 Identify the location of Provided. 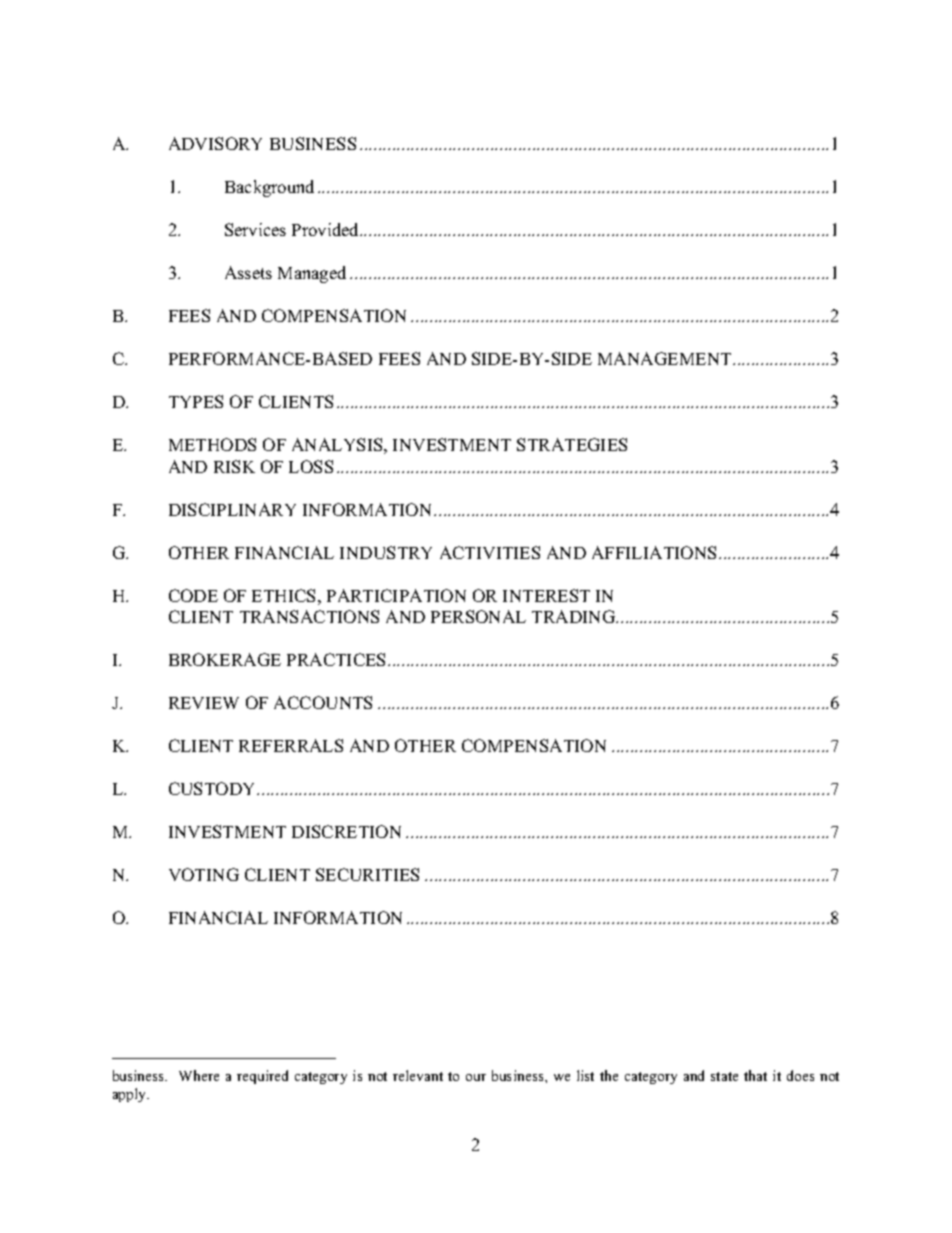
(325, 229).
